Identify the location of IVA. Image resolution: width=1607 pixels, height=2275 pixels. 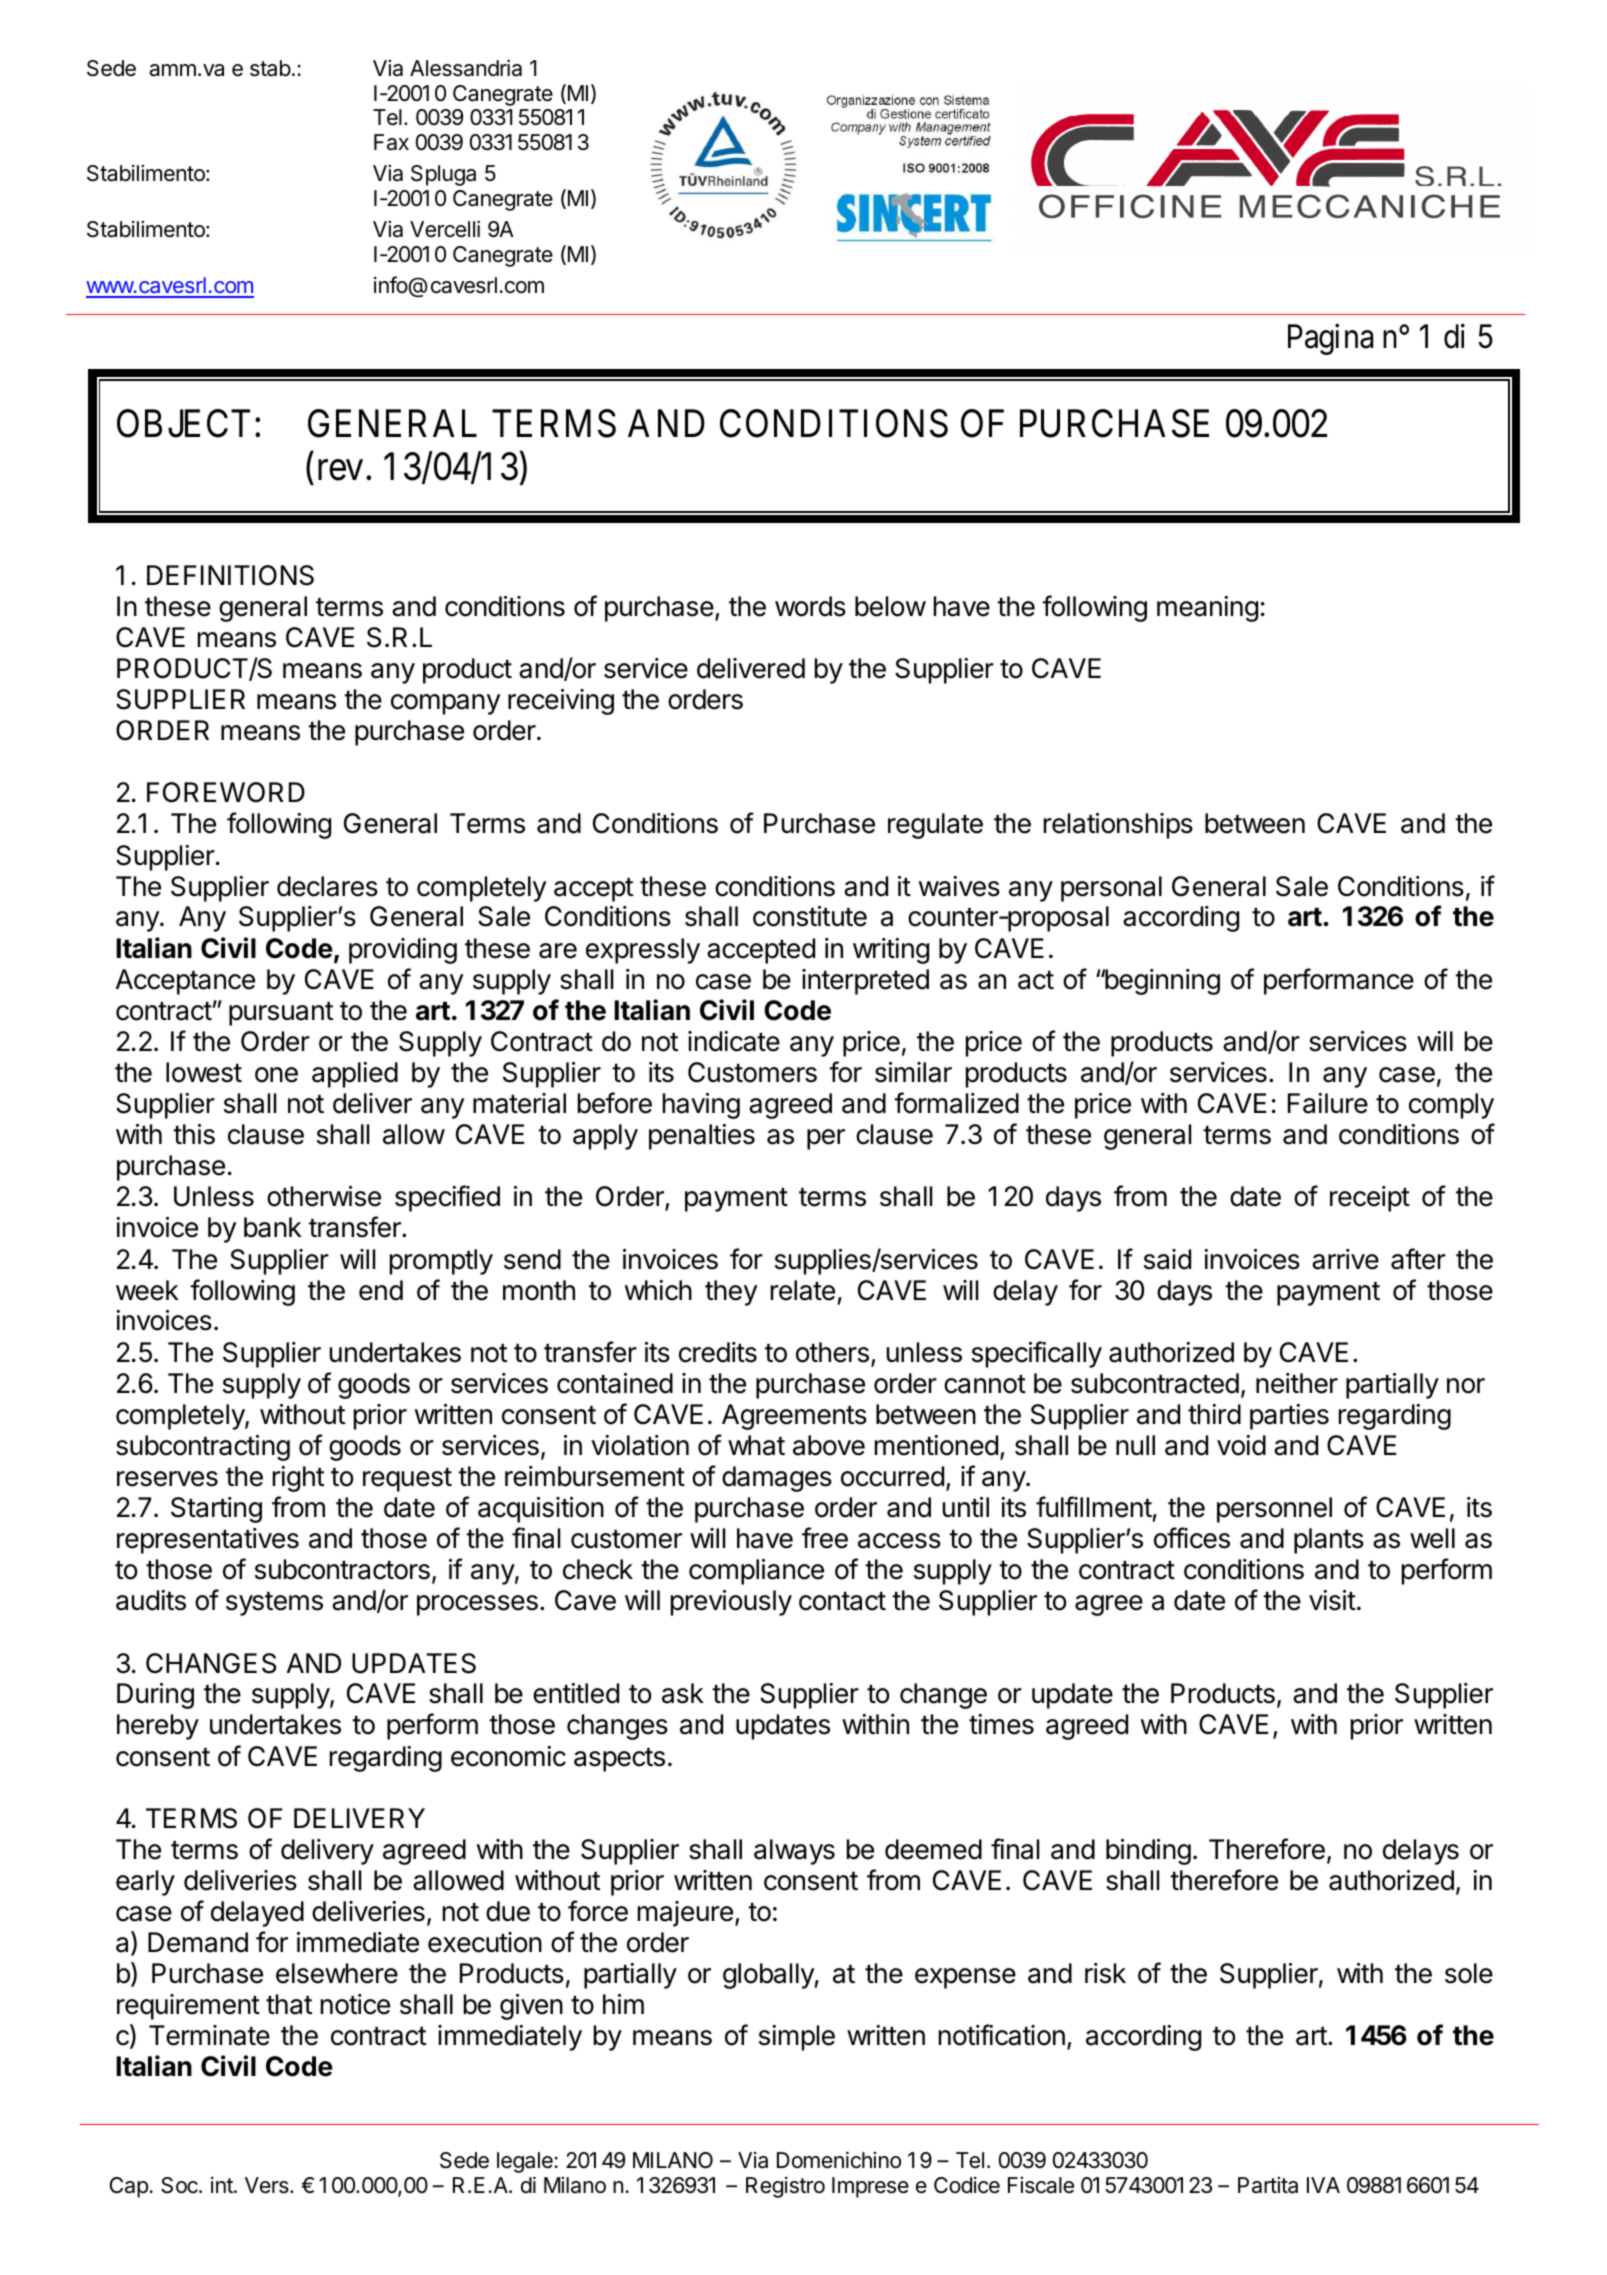
(1323, 2185).
